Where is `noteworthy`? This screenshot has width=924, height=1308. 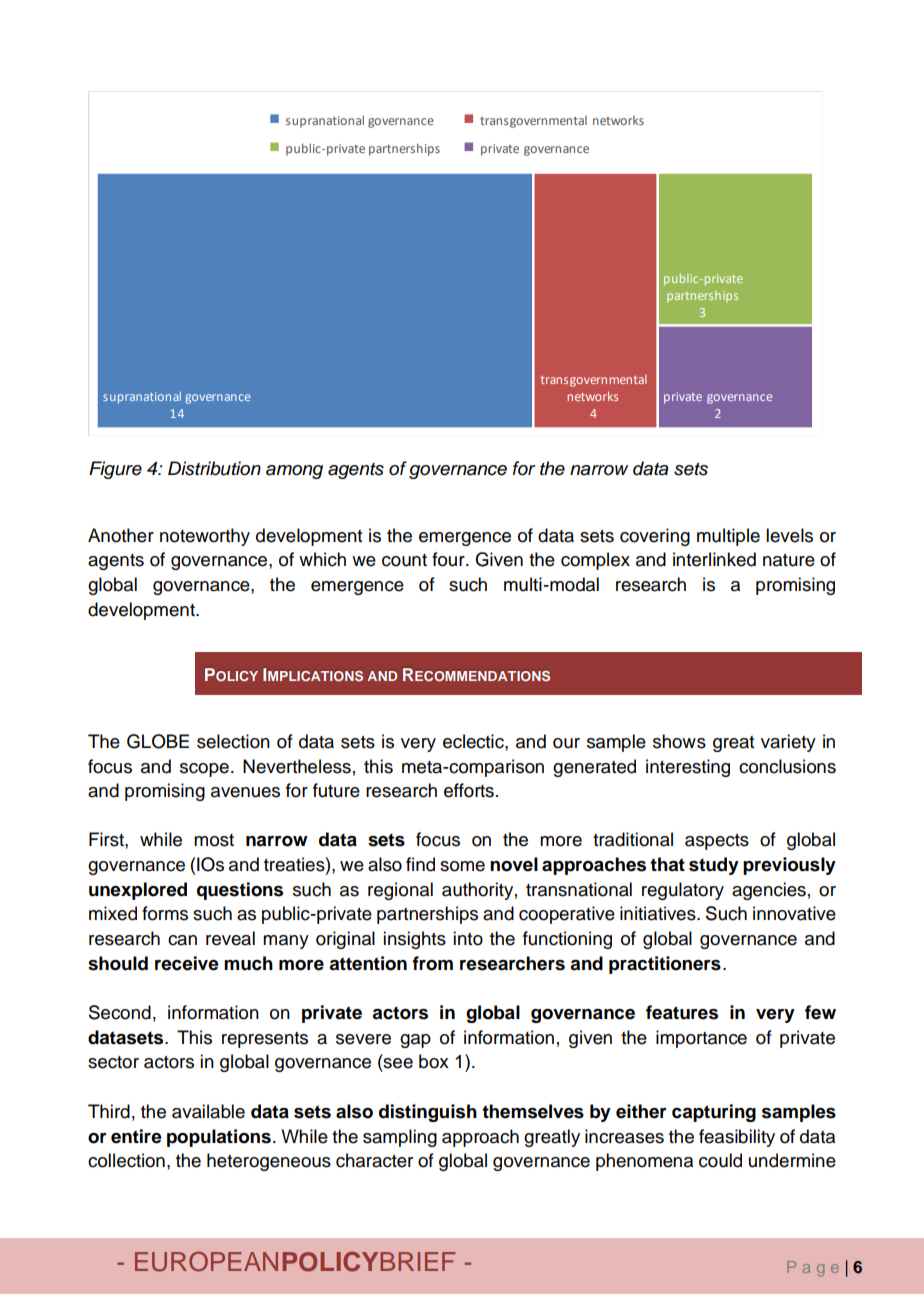 noteworthy is located at coordinates (205, 537).
